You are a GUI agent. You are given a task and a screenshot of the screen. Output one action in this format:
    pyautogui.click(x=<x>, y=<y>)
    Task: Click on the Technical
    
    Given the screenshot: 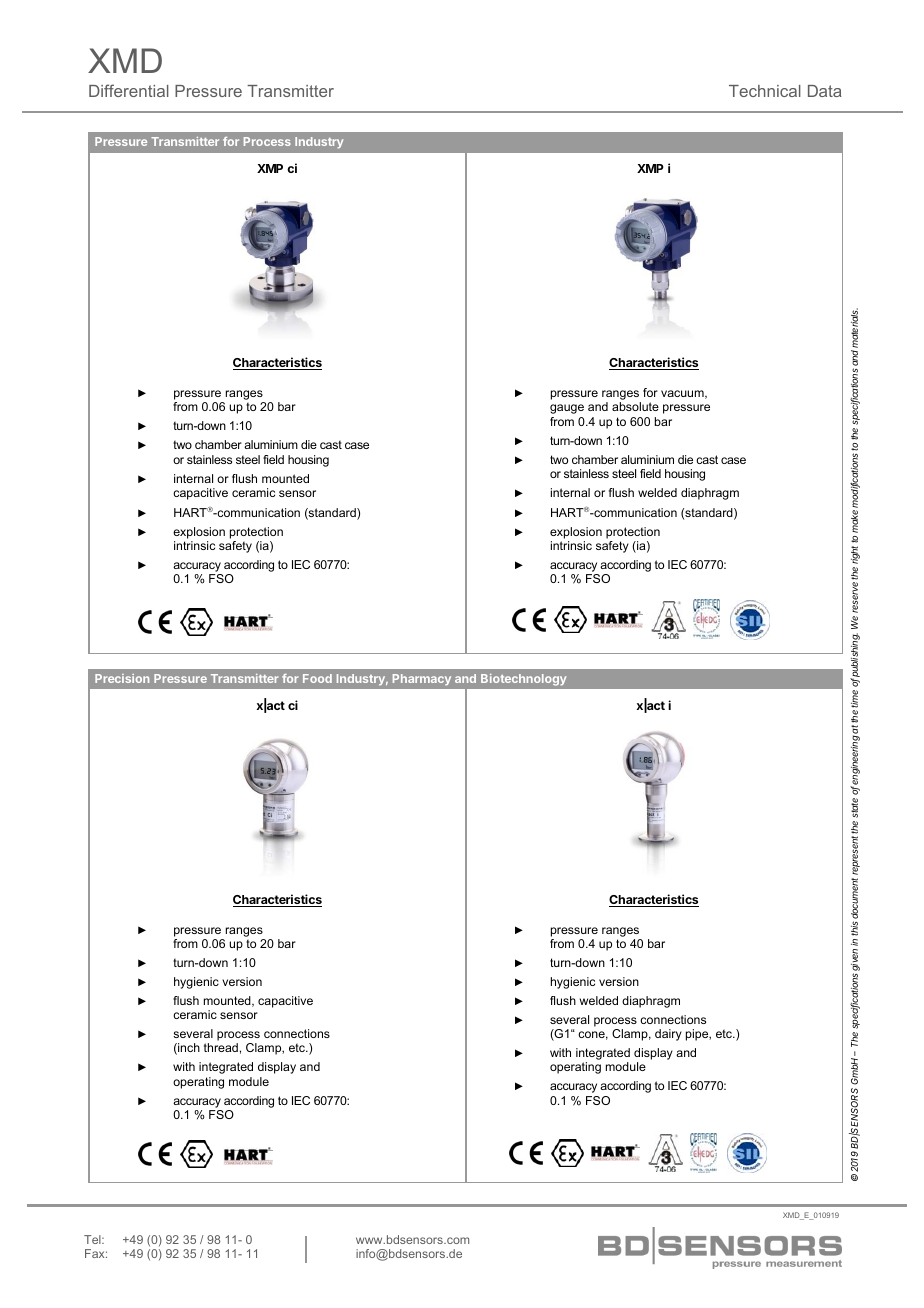 What is the action you would take?
    pyautogui.click(x=765, y=91)
